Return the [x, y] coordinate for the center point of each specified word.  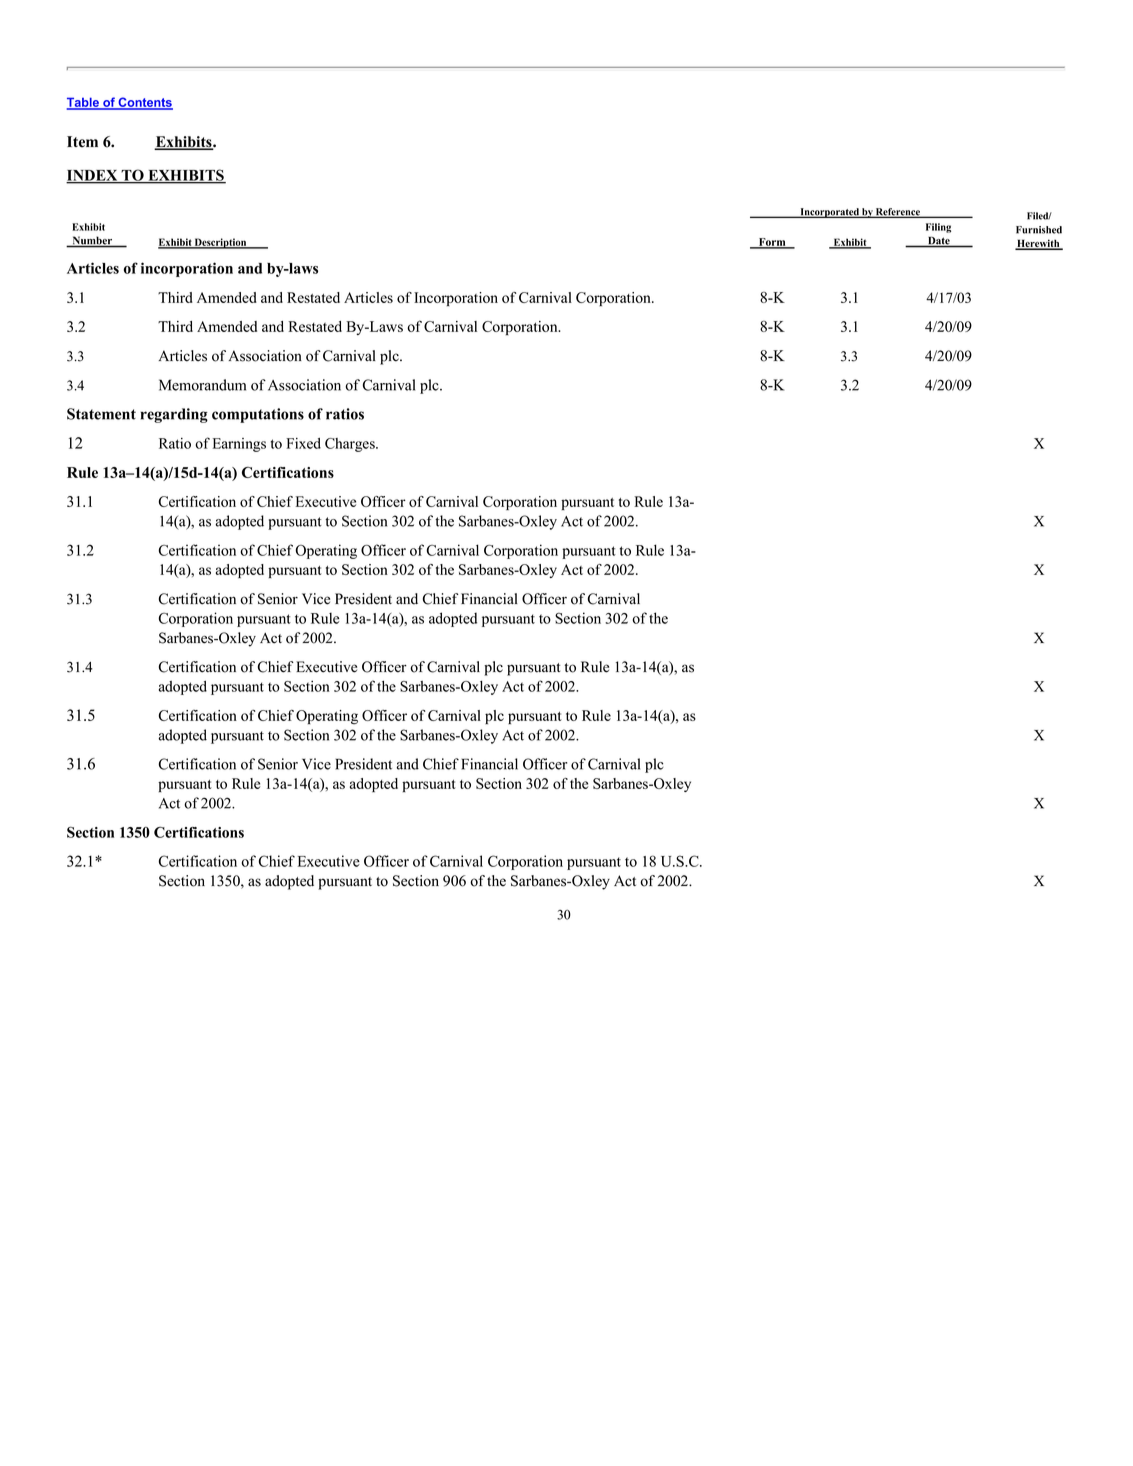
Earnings [239, 445]
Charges [351, 445]
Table [84, 103]
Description [221, 243]
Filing [938, 228]
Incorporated [829, 213]
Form [772, 243]
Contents [144, 103]
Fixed [303, 443]
